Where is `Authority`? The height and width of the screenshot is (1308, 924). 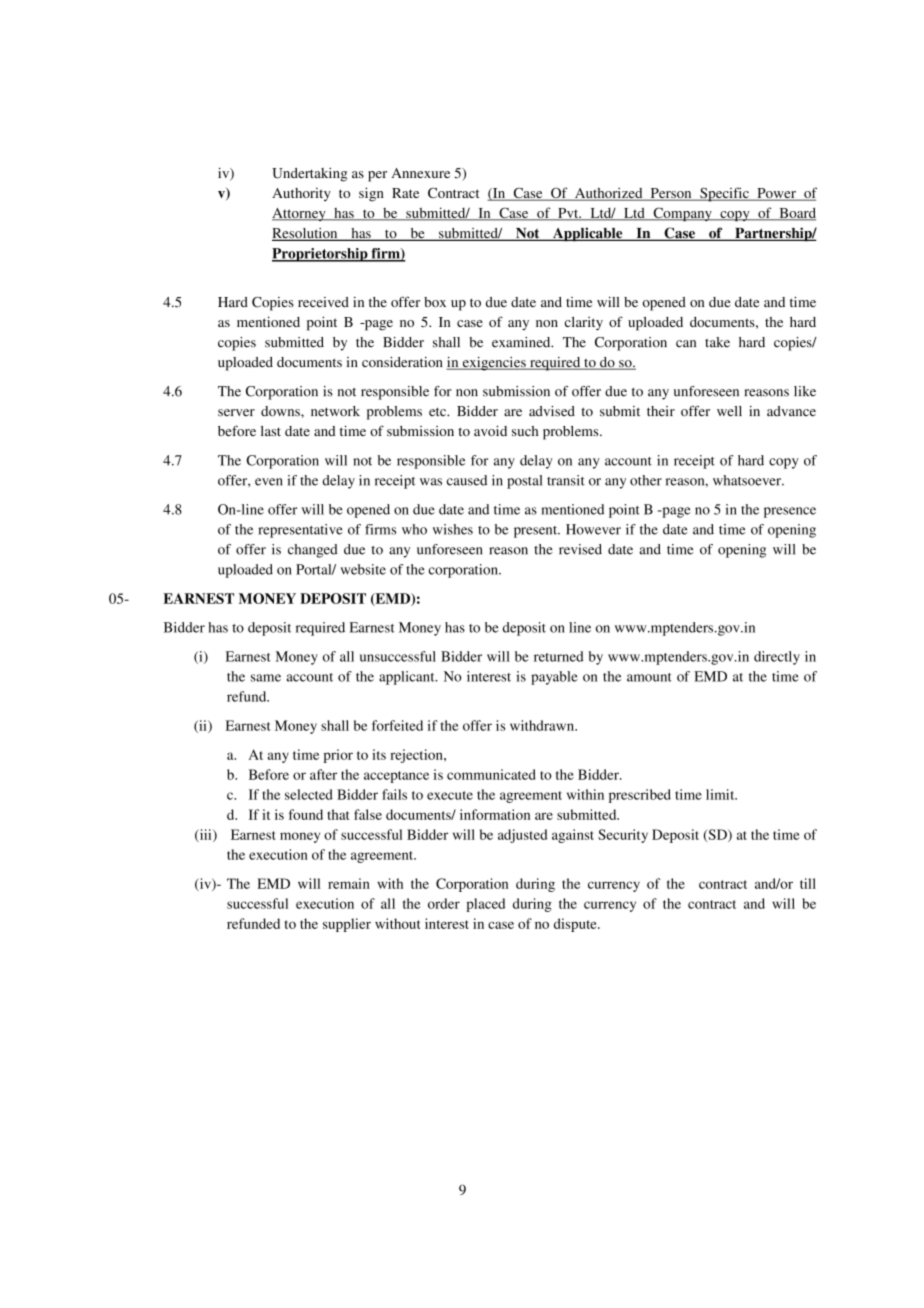
Authority is located at coordinates (301, 194).
